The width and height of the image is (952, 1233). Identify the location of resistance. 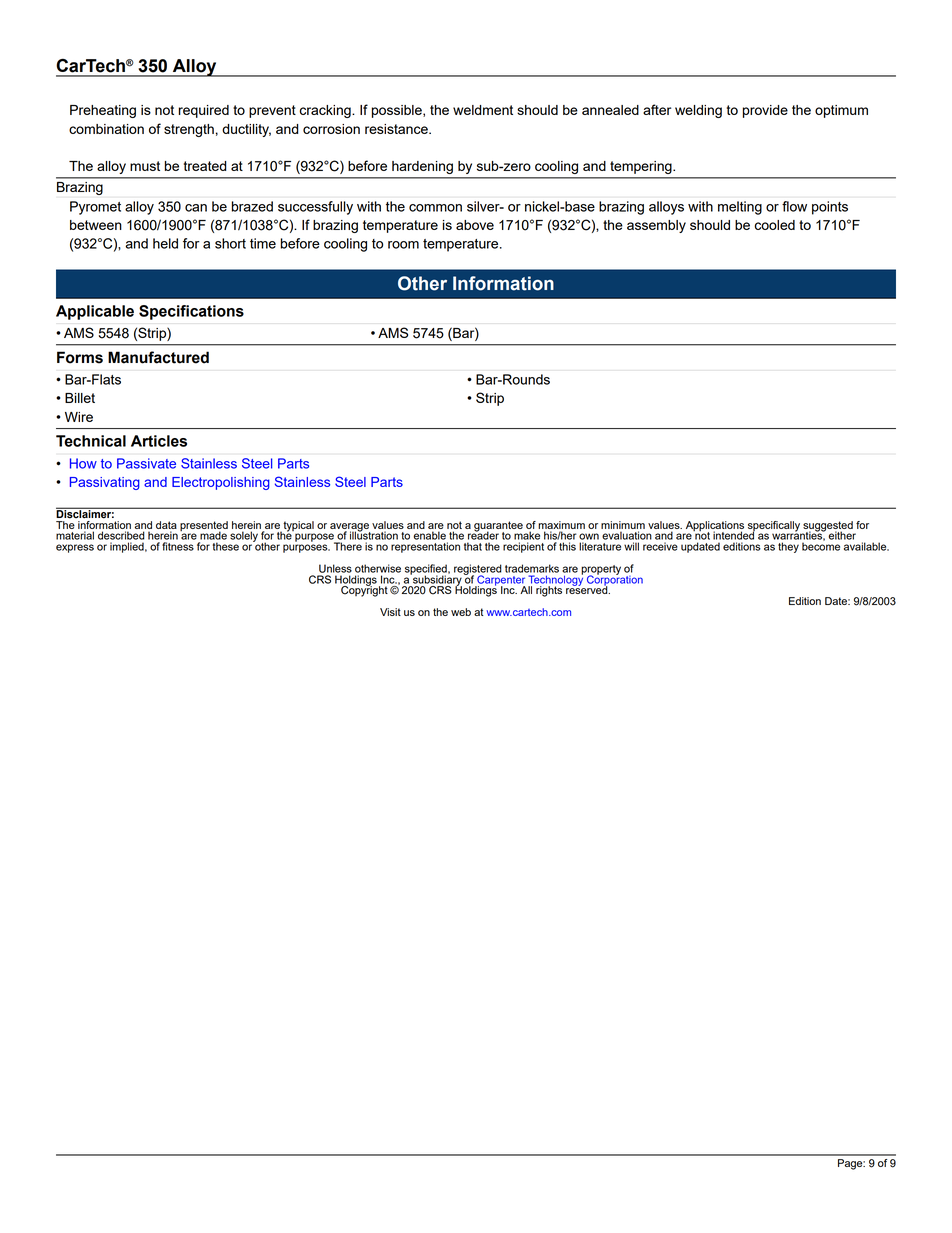
(397, 129).
